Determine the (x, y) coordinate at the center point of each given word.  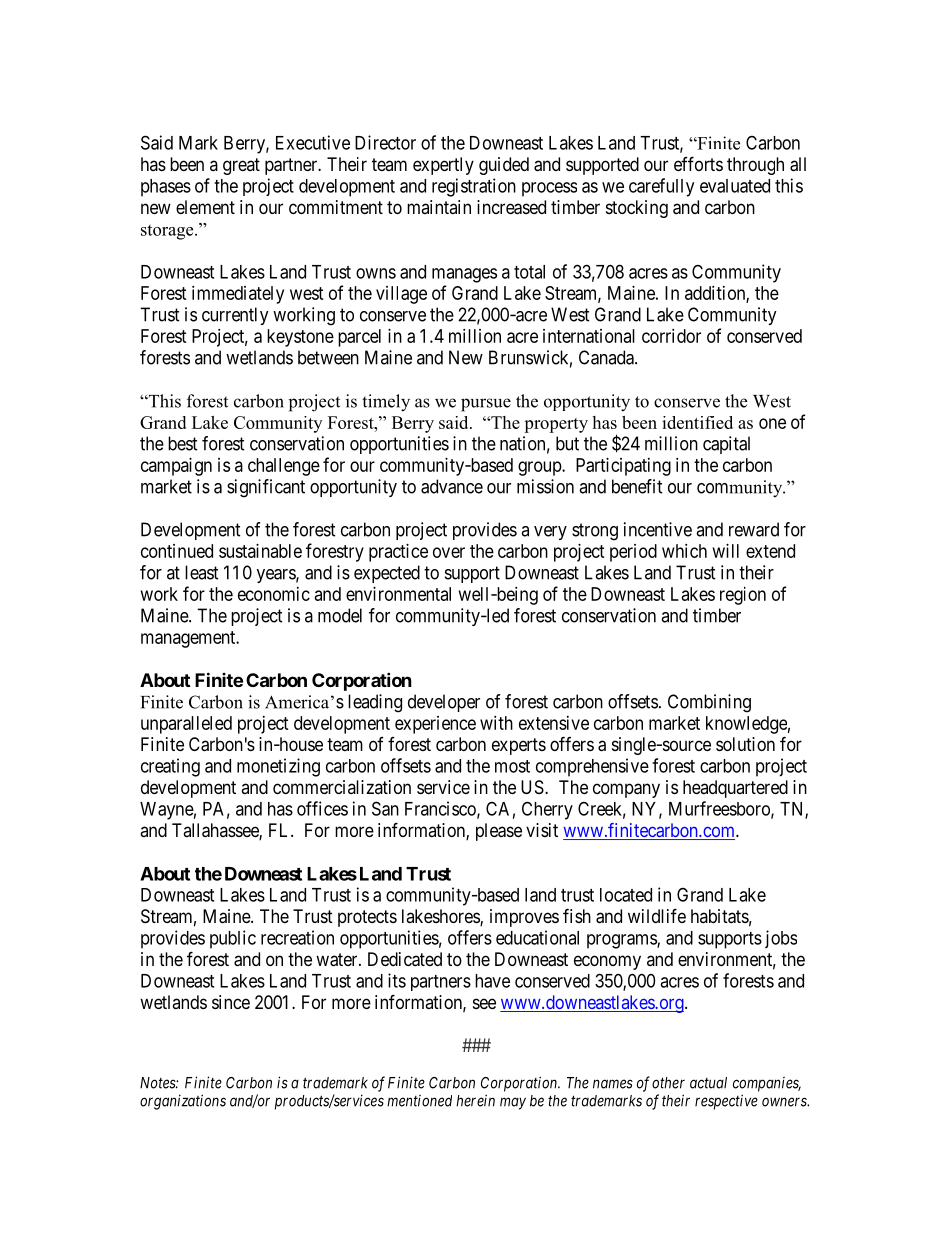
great (241, 166)
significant (266, 488)
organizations (183, 1102)
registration (474, 187)
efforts (698, 163)
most (512, 766)
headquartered (735, 789)
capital (726, 445)
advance (452, 486)
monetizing (278, 767)
